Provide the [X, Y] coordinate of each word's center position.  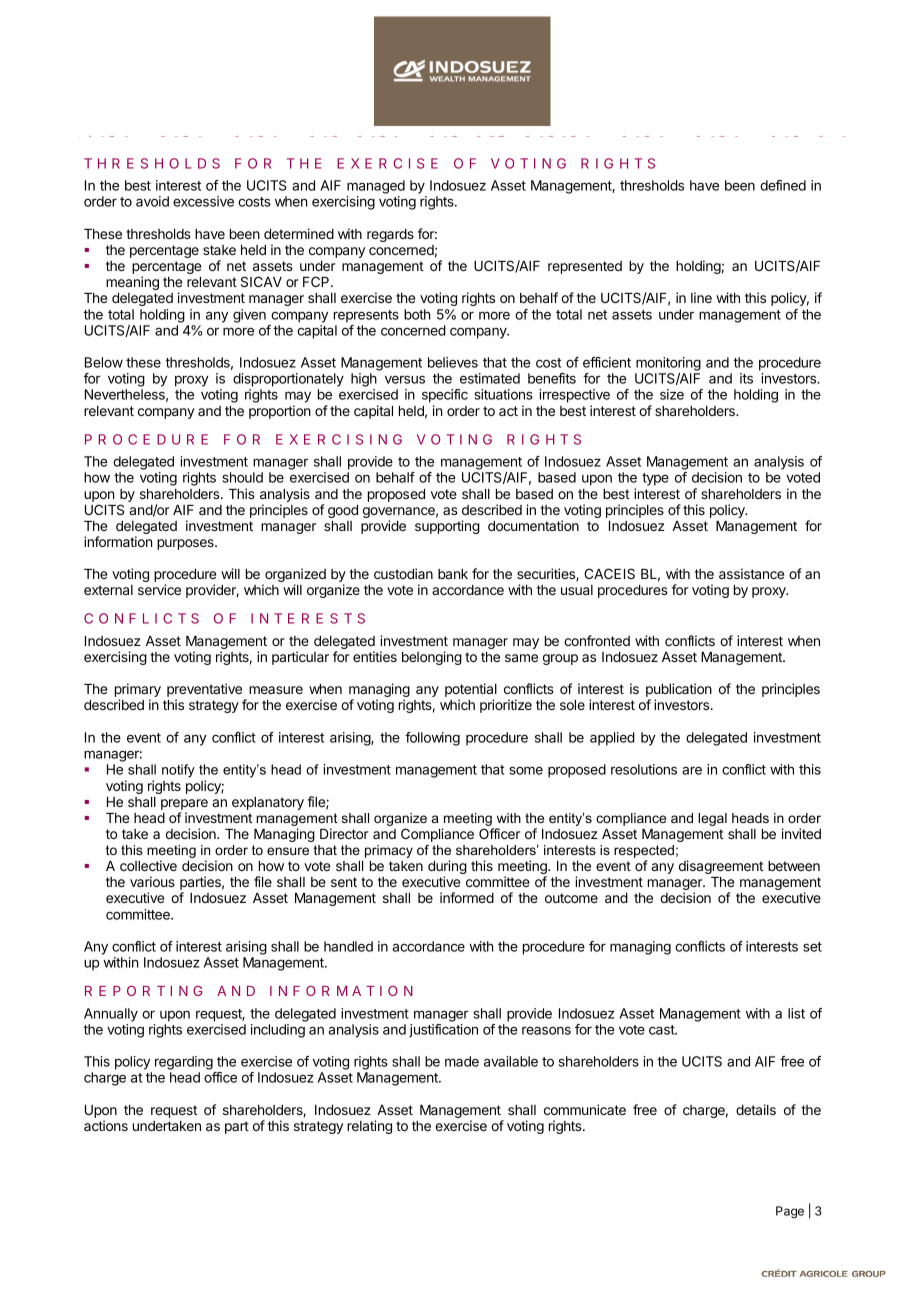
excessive [203, 201]
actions [106, 1125]
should [243, 477]
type [655, 479]
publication [679, 691]
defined [783, 185]
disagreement [721, 867]
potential [471, 691]
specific [445, 396]
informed [467, 897]
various [152, 881]
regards [390, 235]
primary [138, 691]
